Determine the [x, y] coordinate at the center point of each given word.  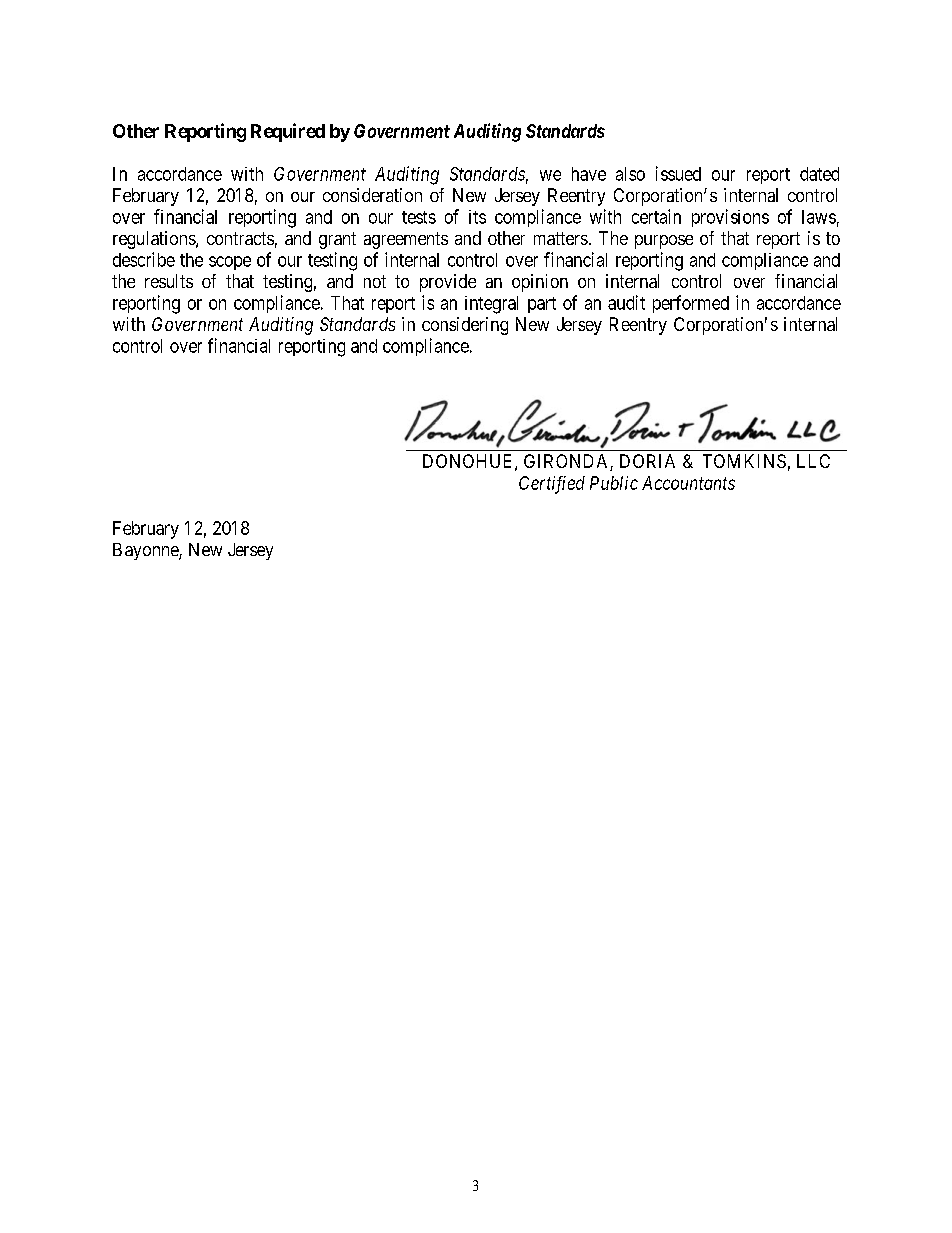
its [477, 217]
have [589, 174]
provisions [730, 218]
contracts [240, 238]
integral [491, 305]
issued [678, 173]
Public [614, 483]
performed [691, 304]
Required [288, 132]
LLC [813, 461]
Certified [552, 485]
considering [465, 326]
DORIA [647, 461]
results [169, 281]
